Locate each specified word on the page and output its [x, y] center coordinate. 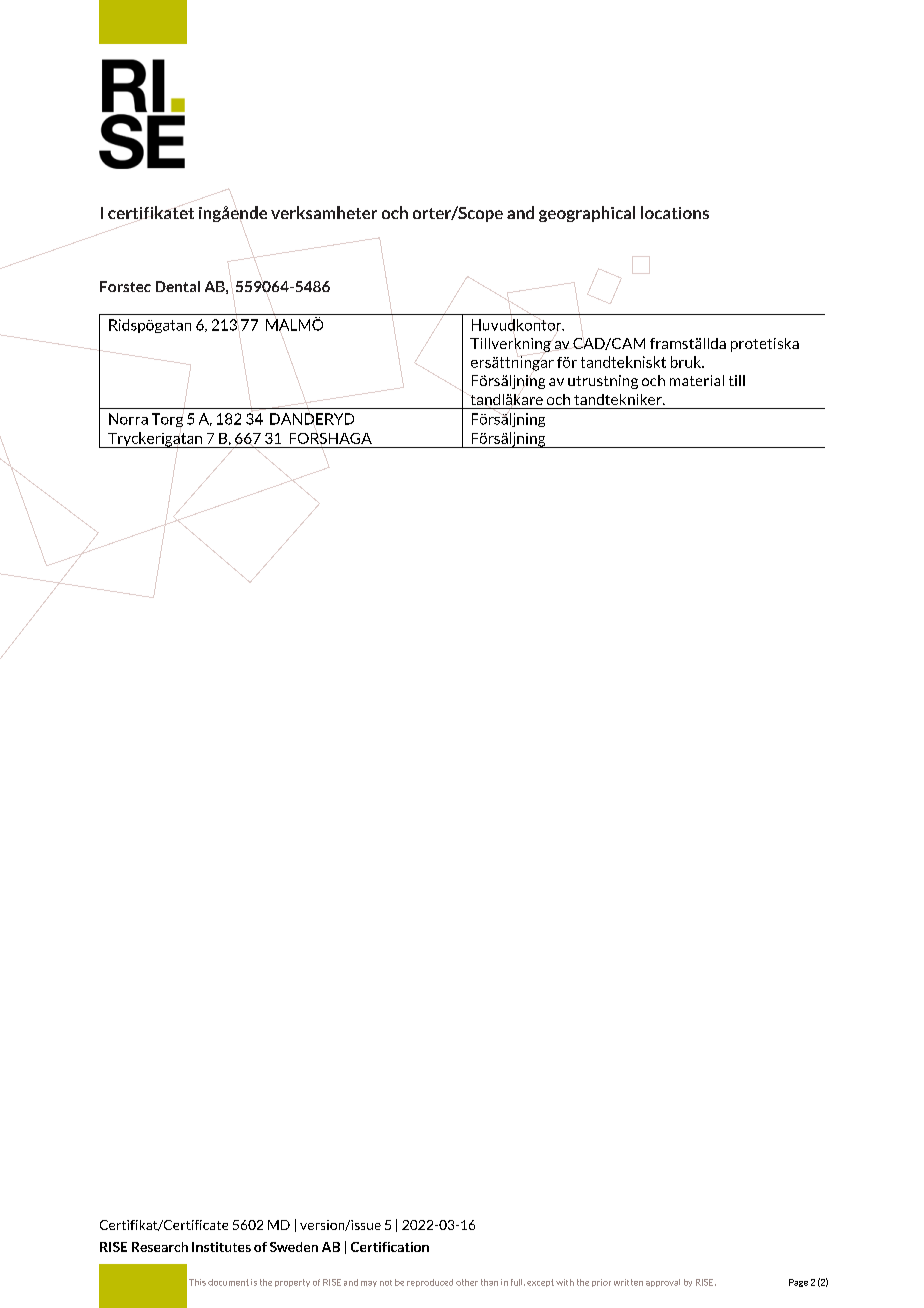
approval [663, 1283]
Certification [390, 1247]
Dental [178, 286]
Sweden [294, 1247]
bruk [687, 362]
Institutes [221, 1247]
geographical [587, 214]
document [228, 1282]
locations [675, 212]
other [467, 1282]
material [697, 380]
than [489, 1282]
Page [798, 1283]
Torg [167, 420]
